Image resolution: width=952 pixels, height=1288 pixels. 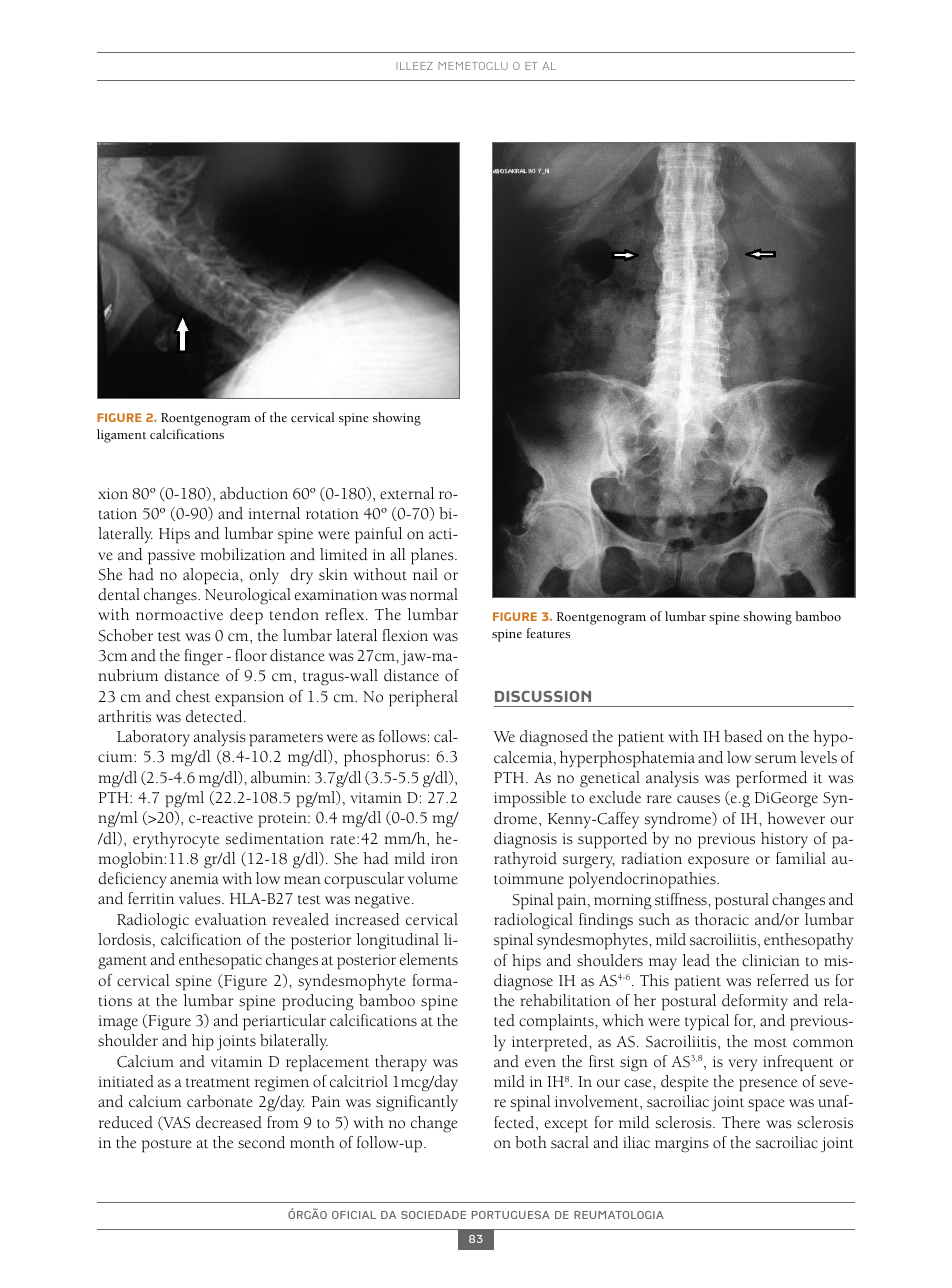 I want to click on chest, so click(x=193, y=696).
